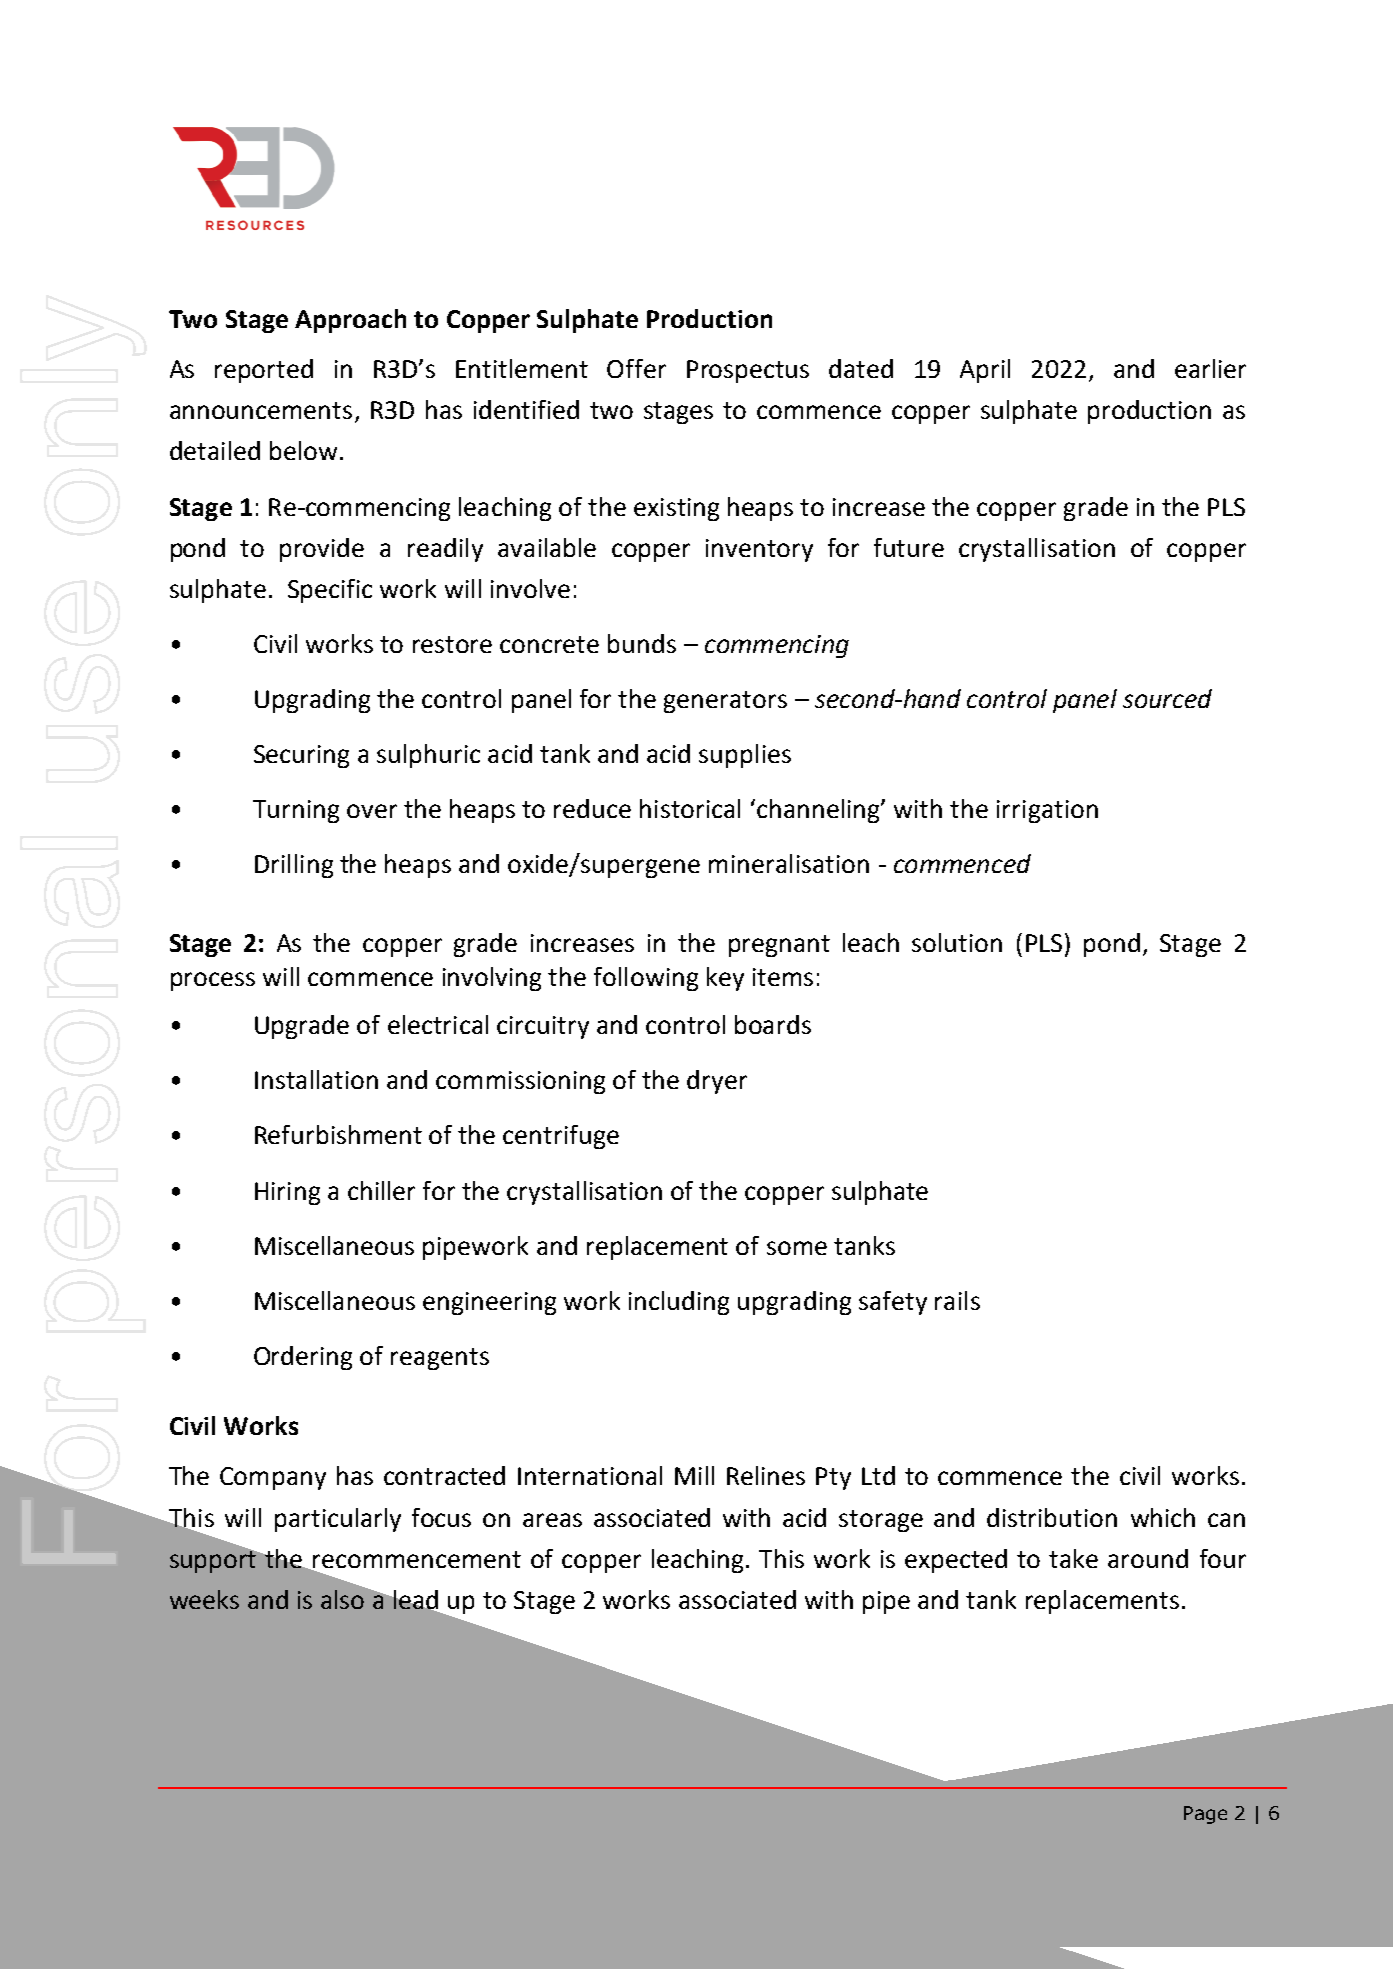  Describe the element at coordinates (1047, 811) in the page. I see `irrigation` at that location.
